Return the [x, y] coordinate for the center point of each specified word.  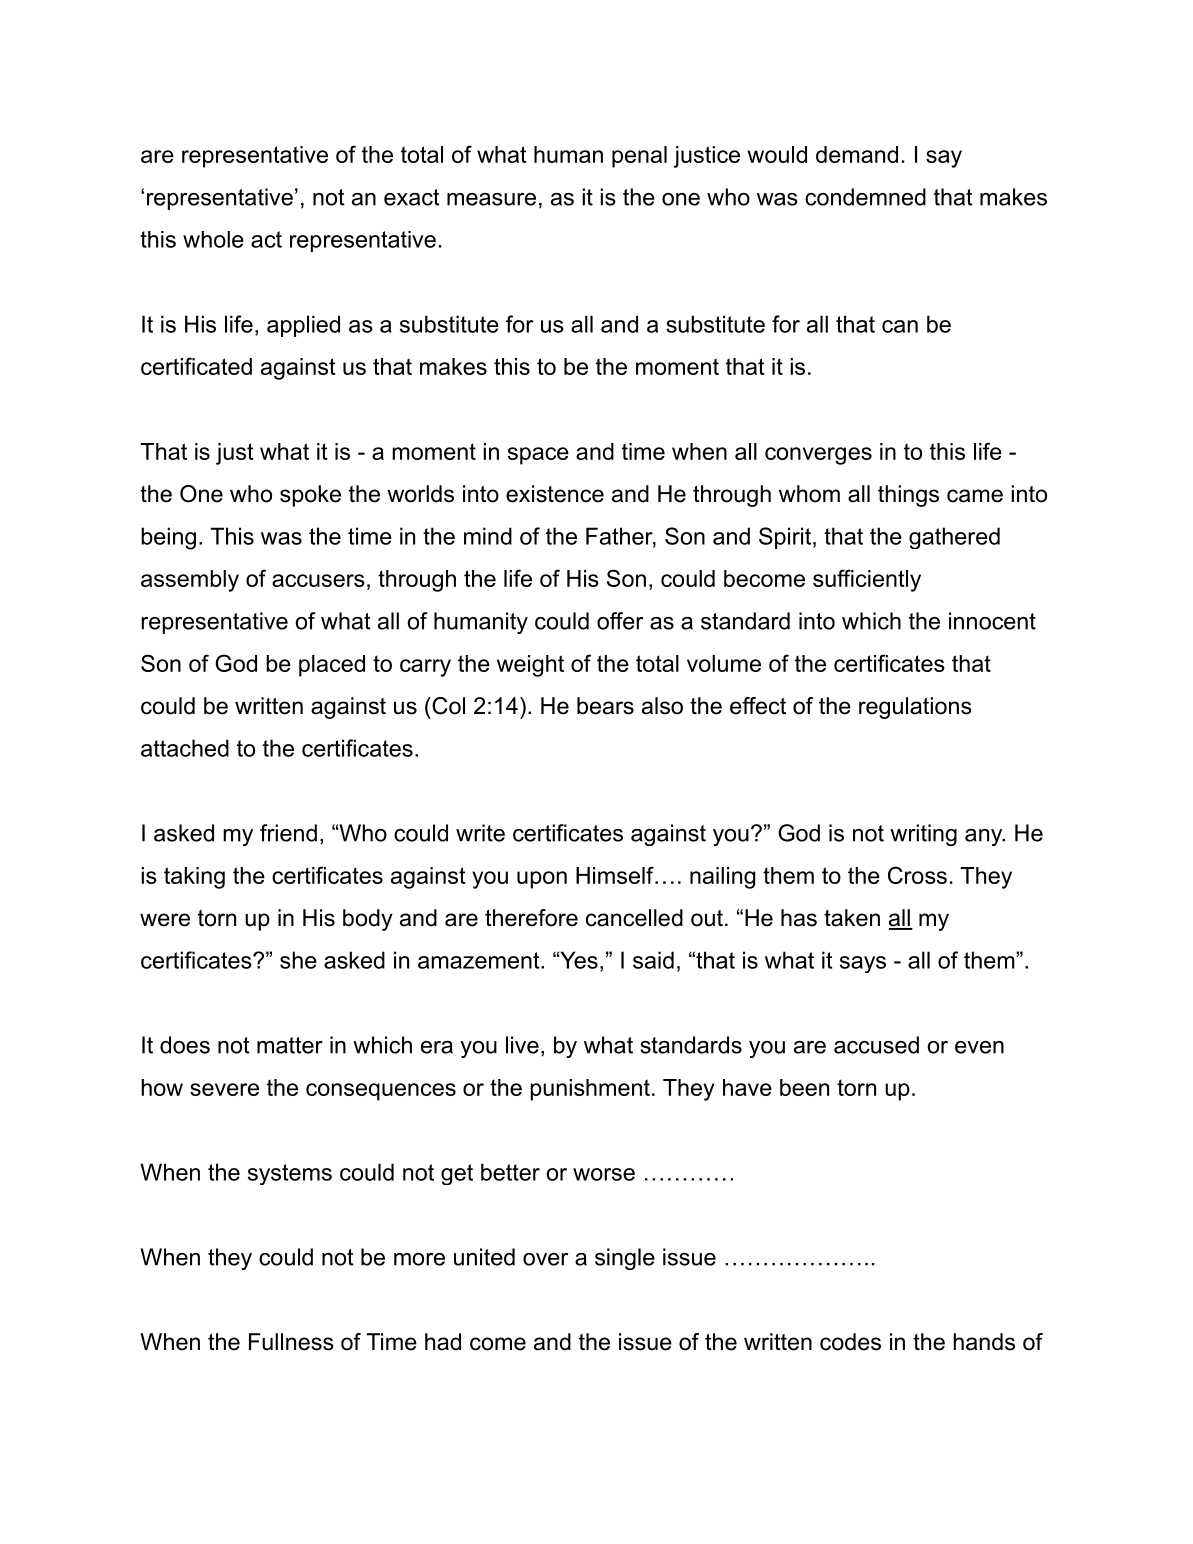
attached [185, 748]
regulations [915, 708]
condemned [865, 197]
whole [213, 239]
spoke [310, 496]
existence [555, 494]
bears [605, 706]
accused [876, 1045]
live [522, 1045]
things [908, 496]
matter [290, 1045]
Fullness [291, 1342]
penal [639, 157]
